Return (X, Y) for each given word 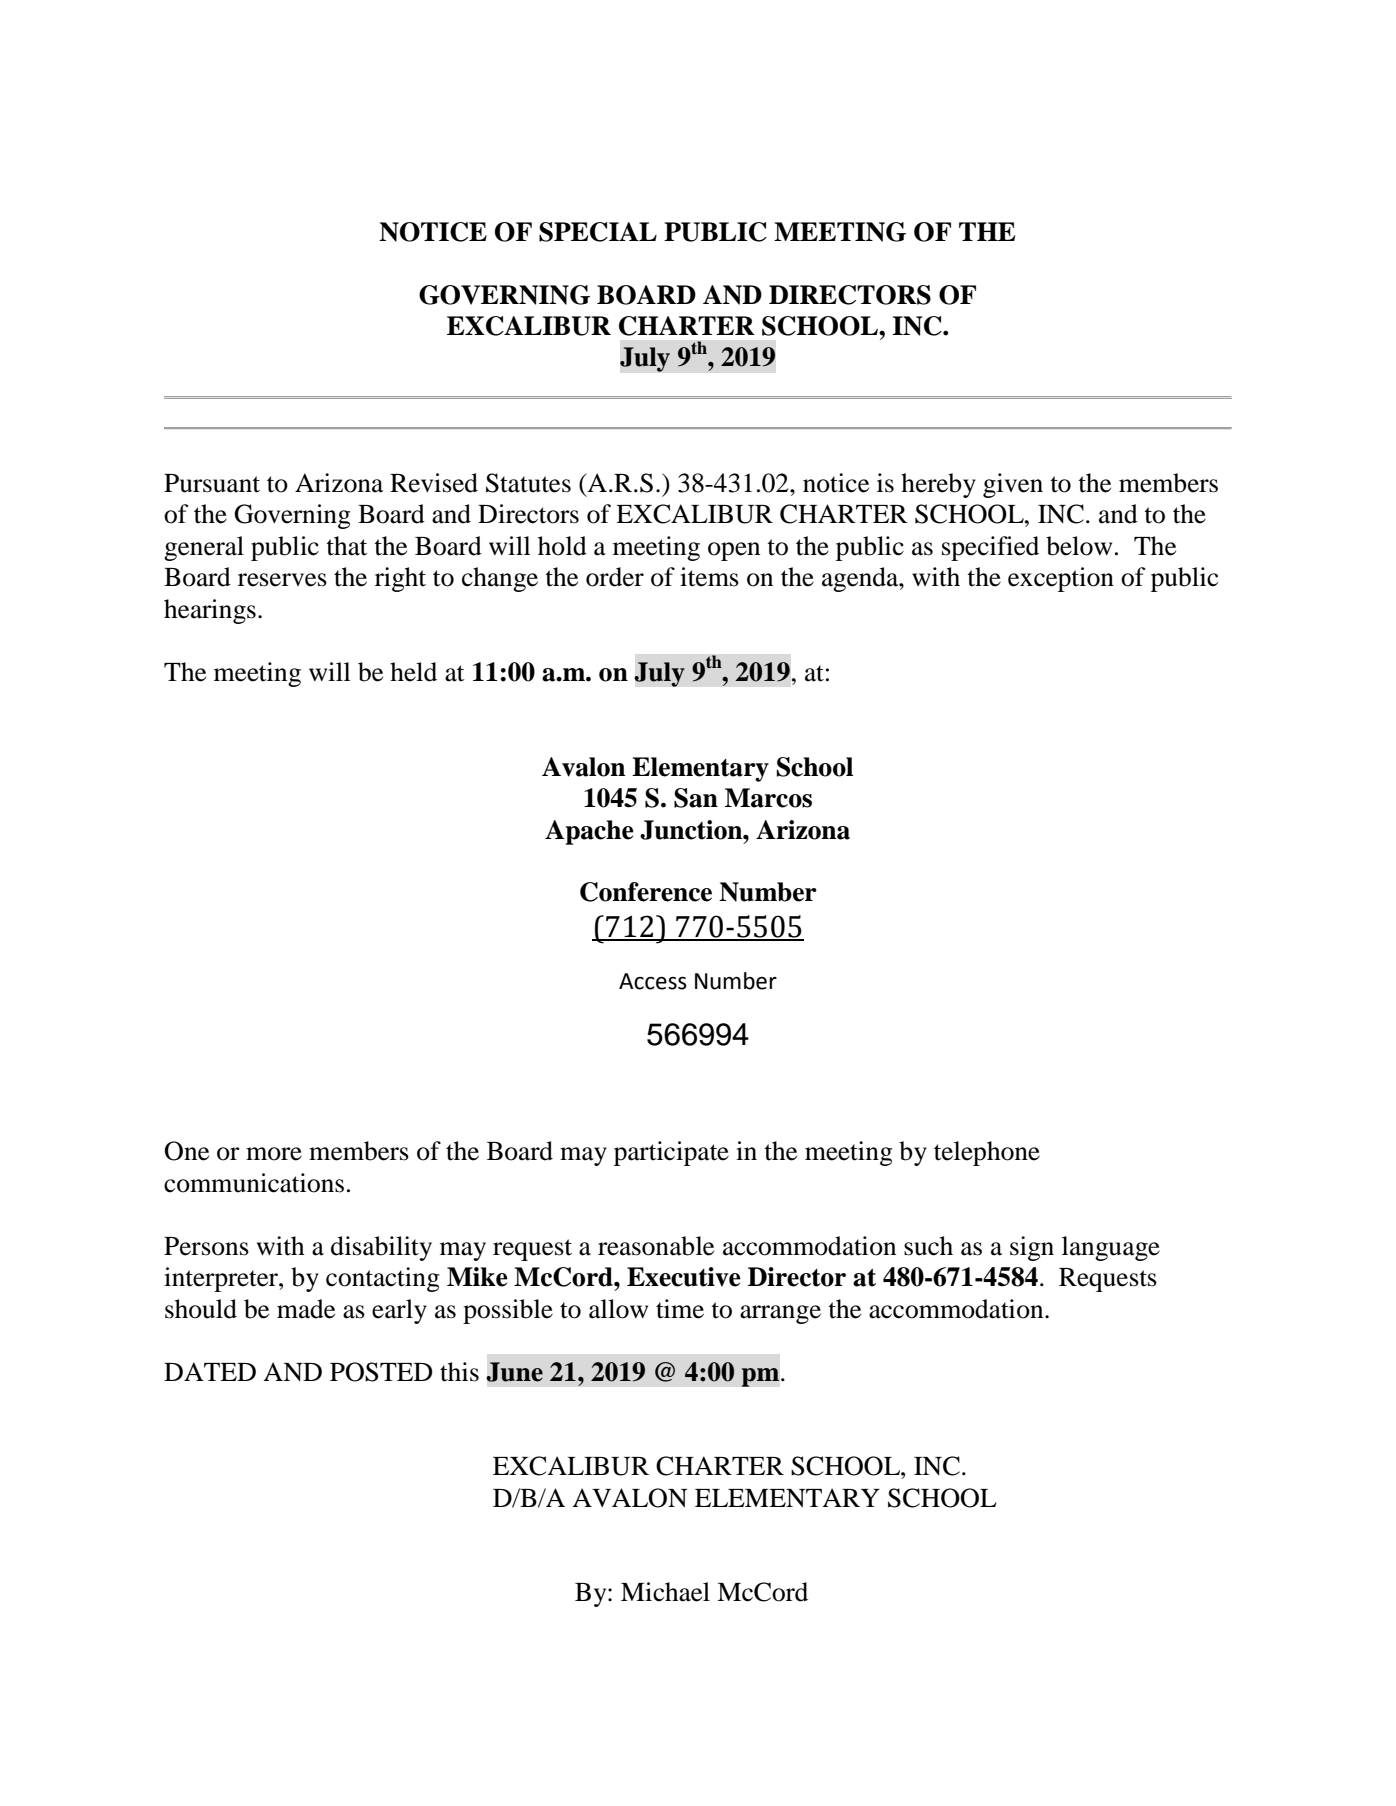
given (1013, 485)
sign (1032, 1248)
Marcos (768, 798)
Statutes (528, 483)
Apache (589, 832)
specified (990, 548)
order (615, 577)
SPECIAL (598, 232)
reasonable (656, 1246)
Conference (646, 892)
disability (381, 1248)
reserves (282, 580)
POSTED (381, 1372)
